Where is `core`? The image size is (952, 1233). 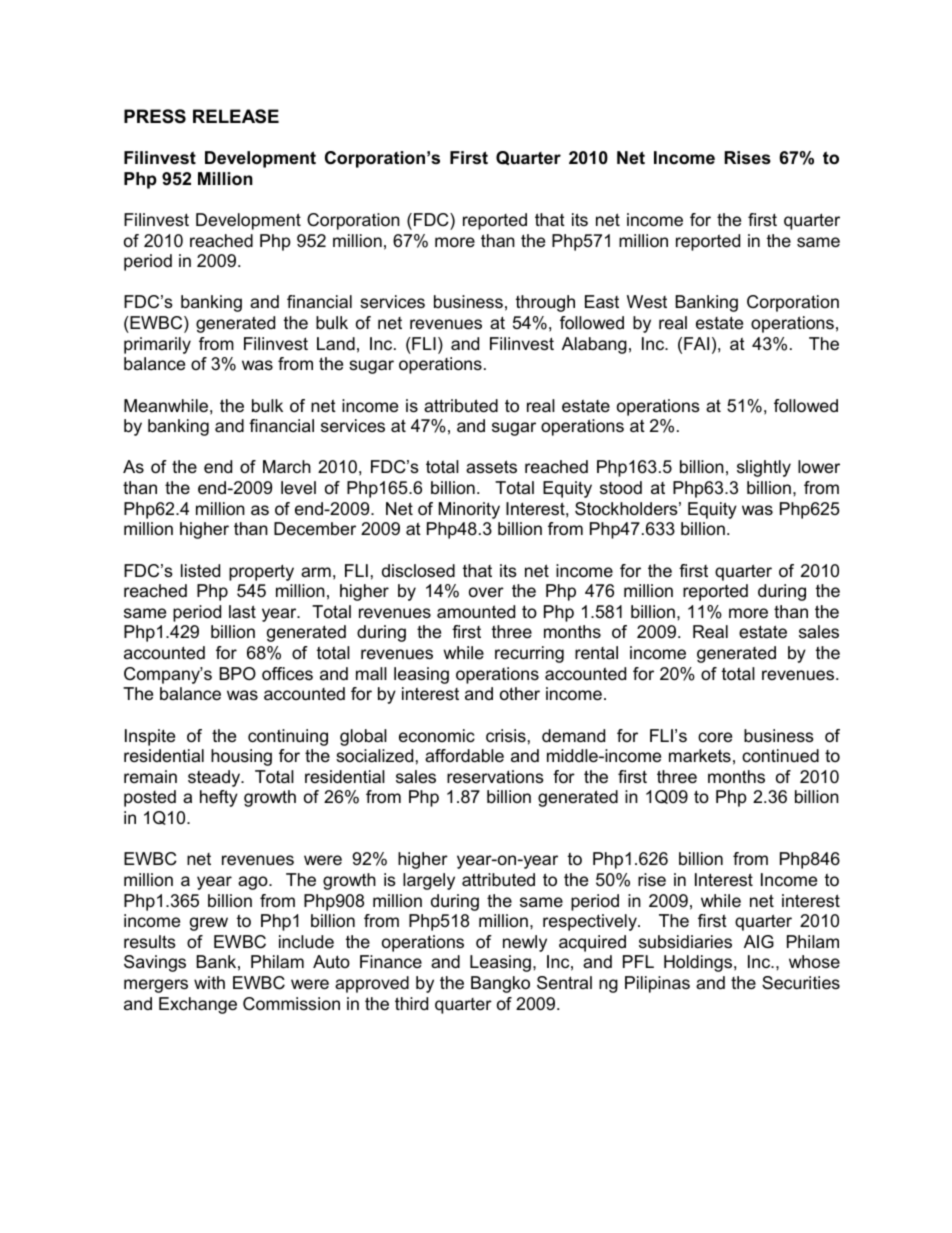 core is located at coordinates (715, 737).
